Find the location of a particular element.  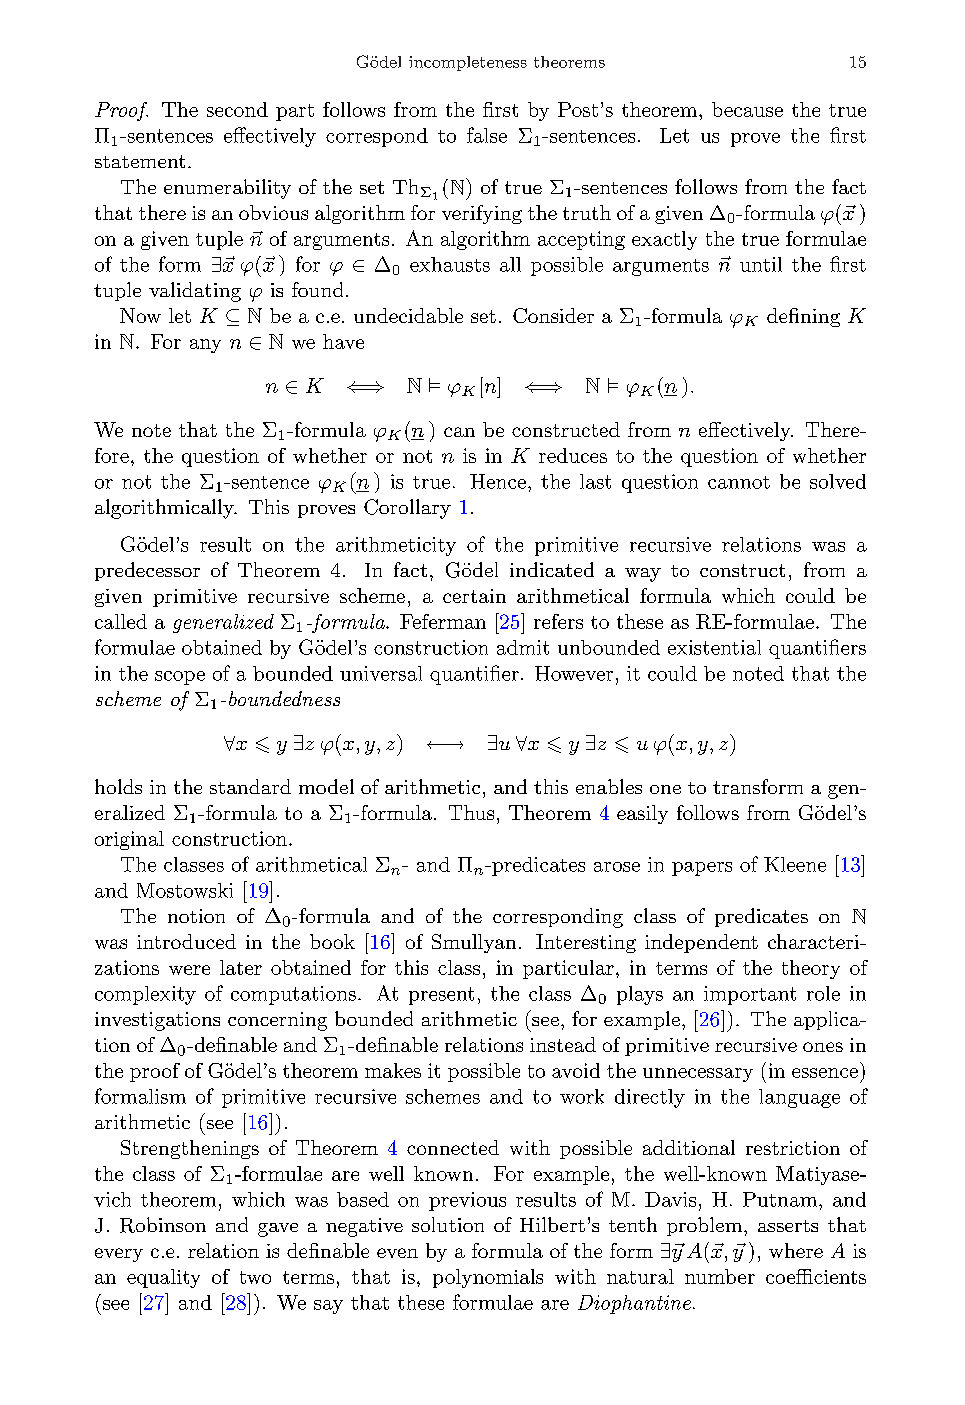

second is located at coordinates (237, 109).
